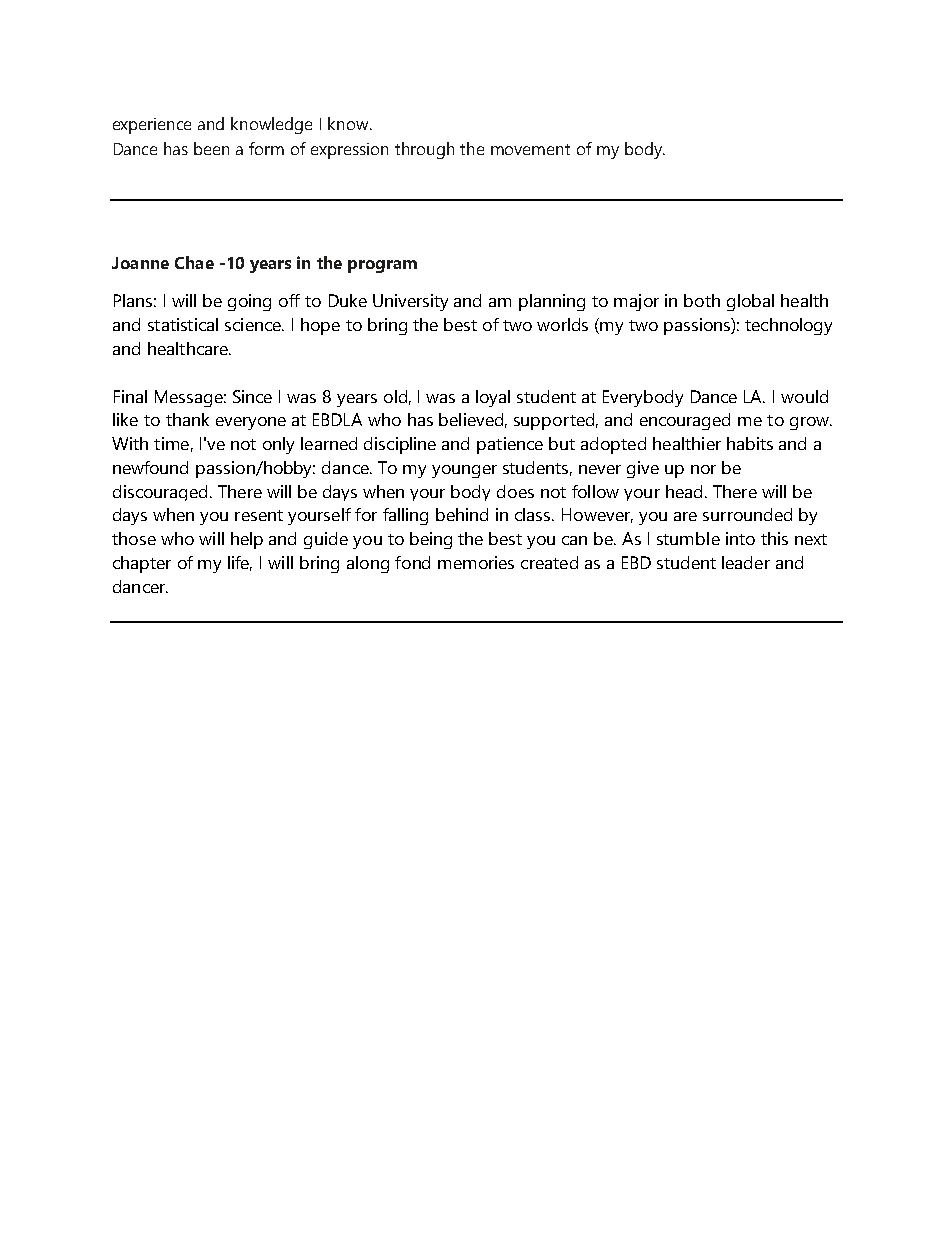 The image size is (952, 1233). I want to click on University, so click(410, 302).
